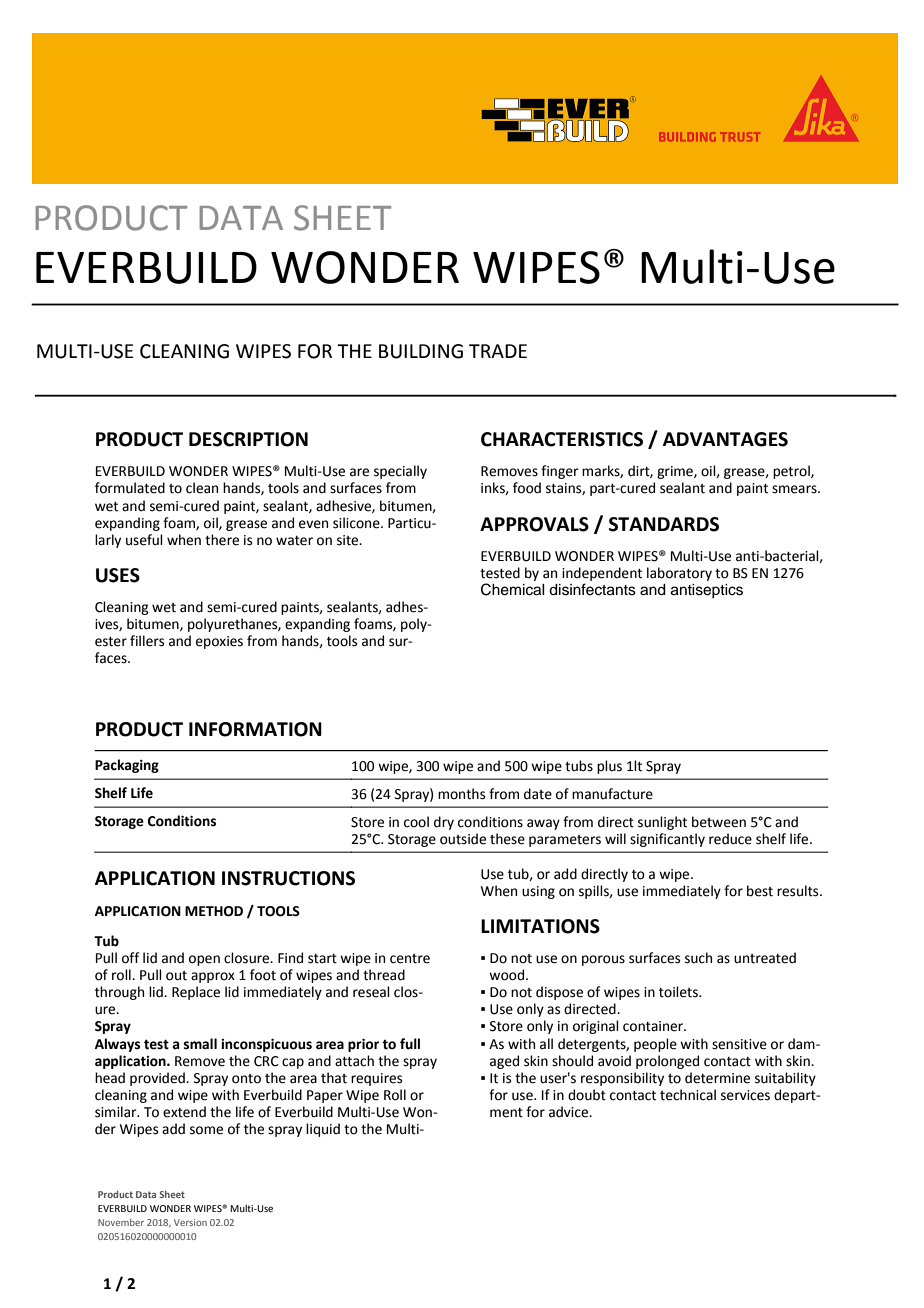 Image resolution: width=924 pixels, height=1308 pixels. What do you see at coordinates (508, 975) in the document?
I see `wood` at bounding box center [508, 975].
